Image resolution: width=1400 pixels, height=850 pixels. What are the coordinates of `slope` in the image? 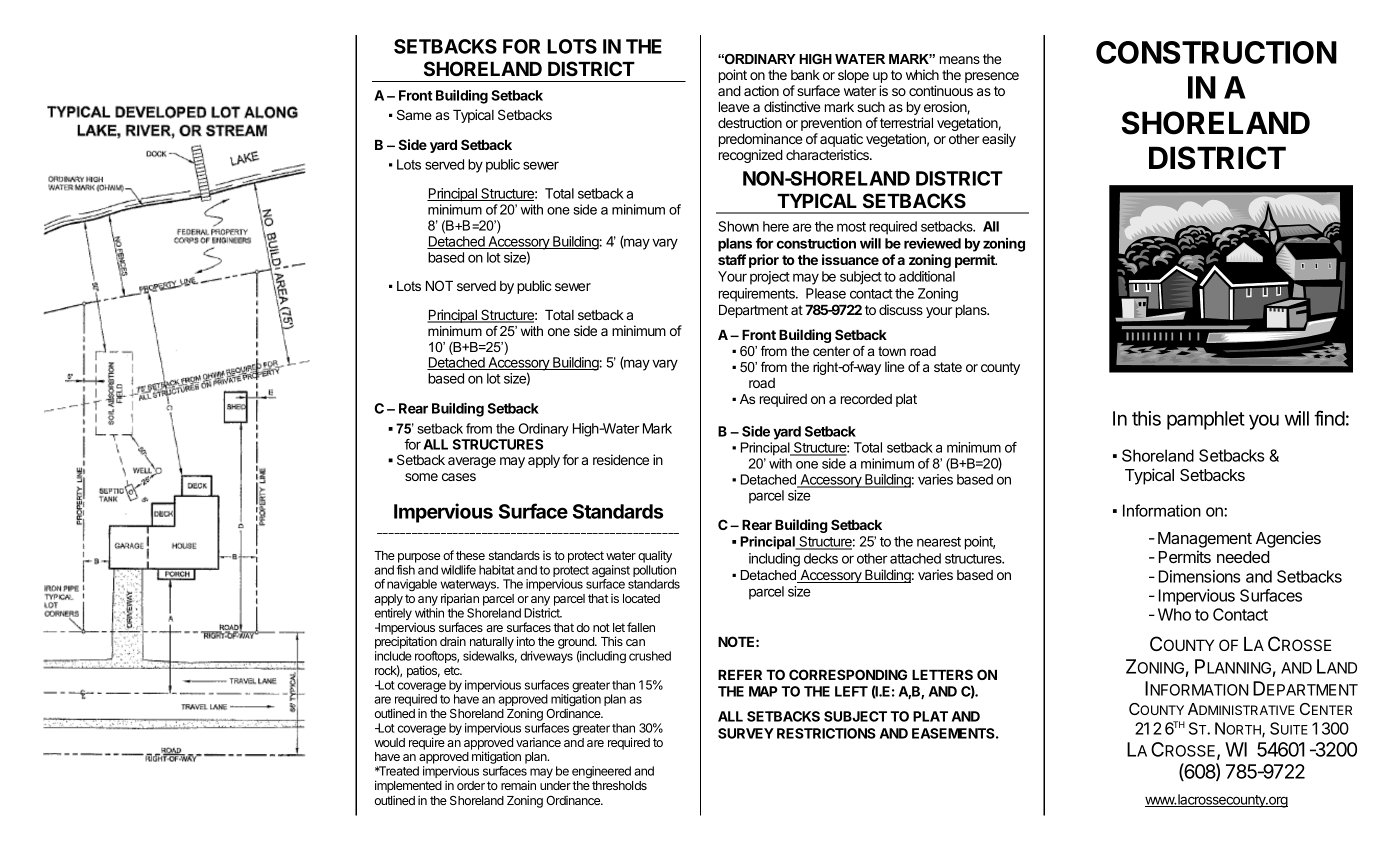 It's located at (853, 76).
